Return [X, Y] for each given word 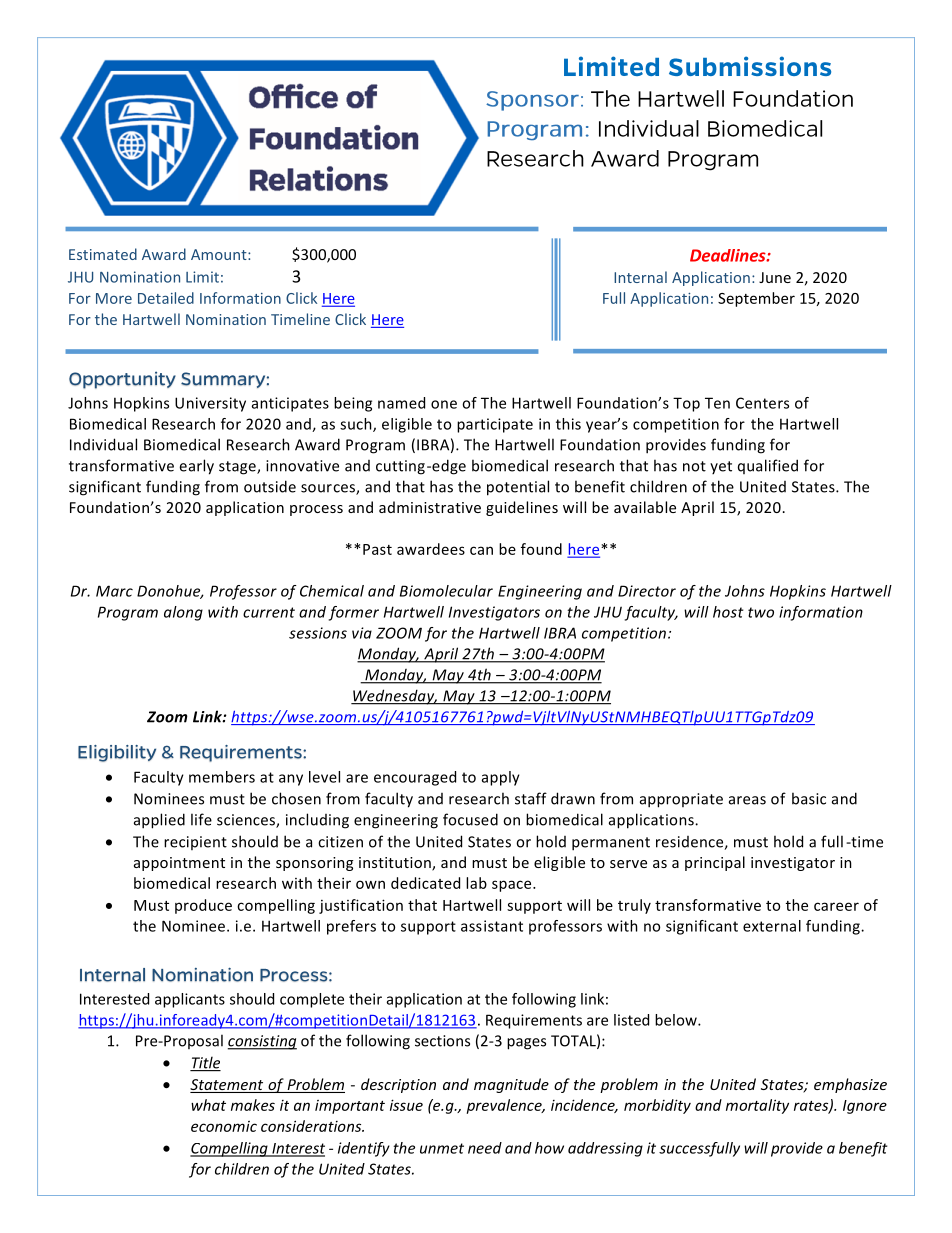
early [196, 467]
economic [224, 1126]
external [772, 926]
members [222, 777]
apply [501, 778]
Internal [640, 277]
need [485, 1148]
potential [518, 488]
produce [203, 906]
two [761, 612]
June [775, 277]
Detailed [166, 298]
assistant [492, 926]
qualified [768, 466]
